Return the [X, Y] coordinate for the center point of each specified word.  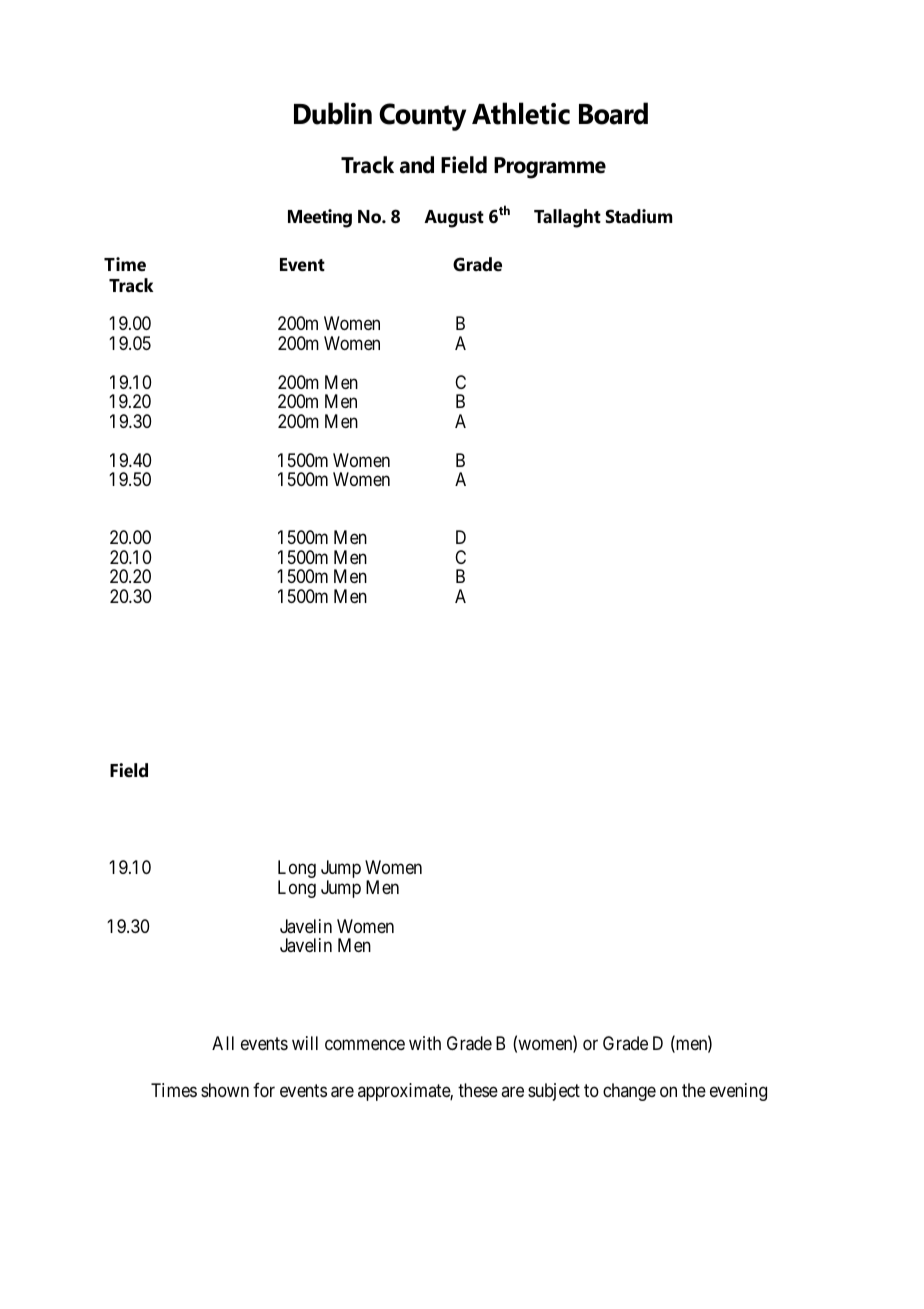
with [425, 1043]
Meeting [320, 218]
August [454, 219]
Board [613, 113]
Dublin [333, 113]
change [629, 1092]
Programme [550, 168]
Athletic [521, 113]
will [305, 1043]
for [264, 1090]
